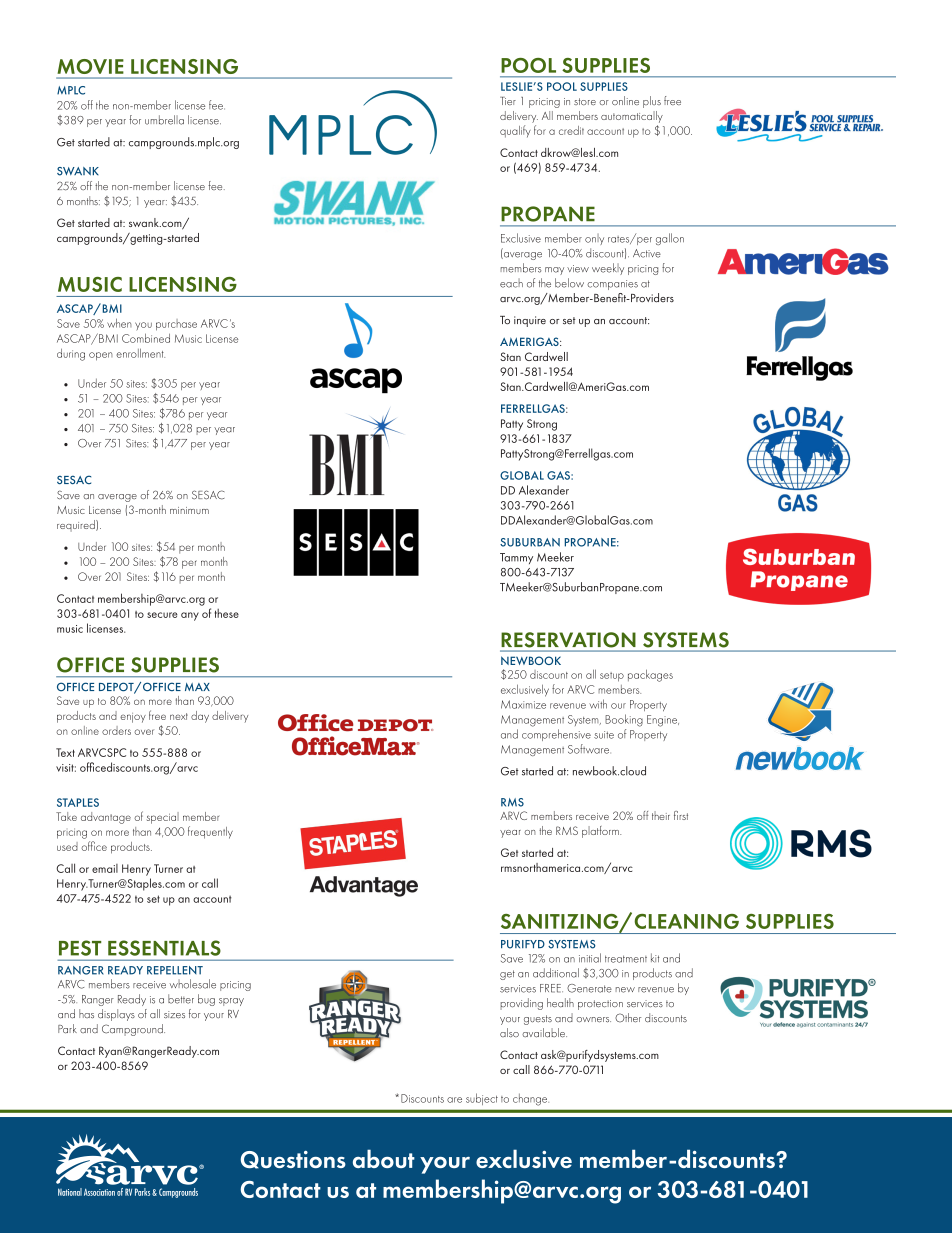 This image has width=952, height=1233. I want to click on when, so click(119, 323).
